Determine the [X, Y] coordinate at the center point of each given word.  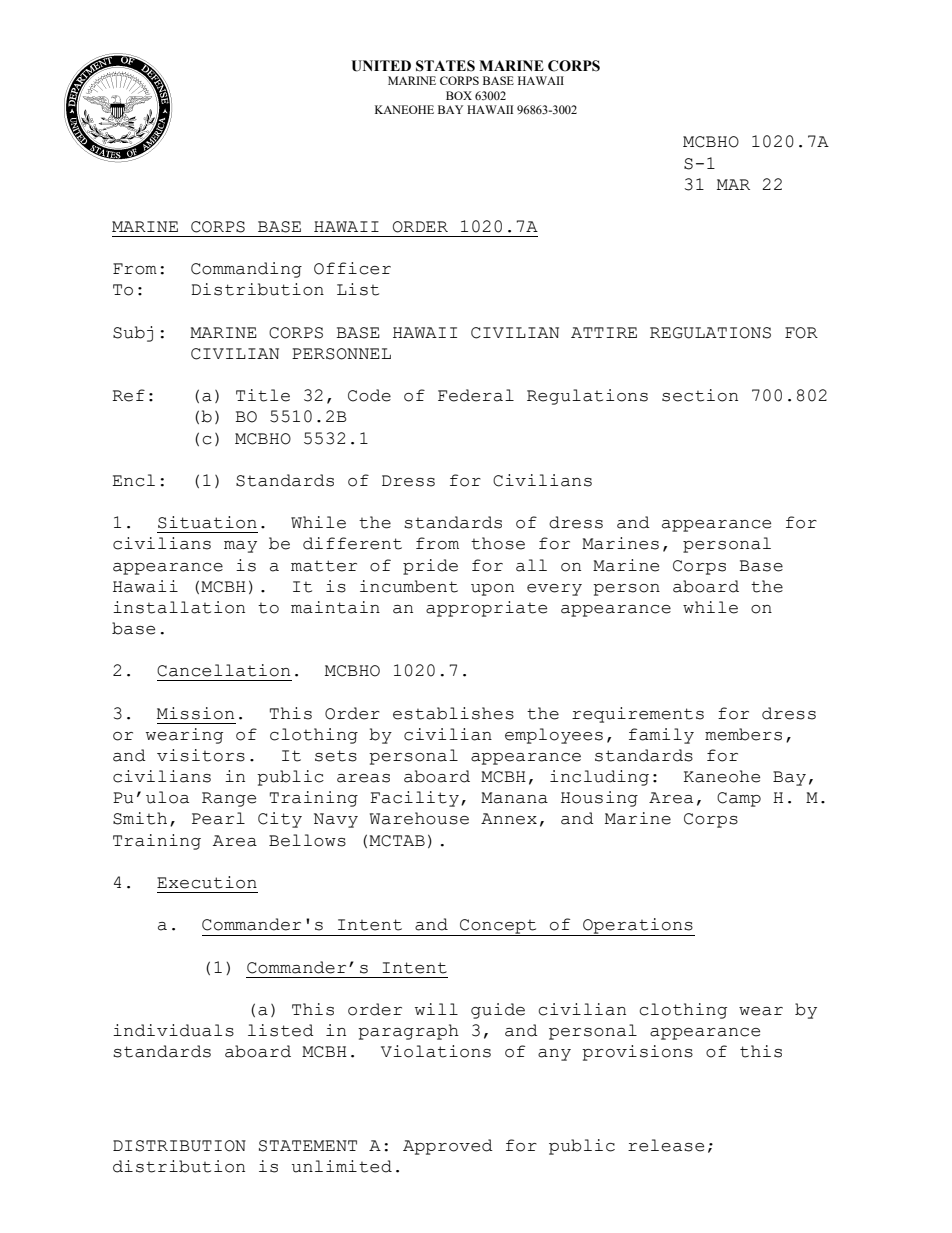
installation [179, 607]
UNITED [381, 66]
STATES [445, 66]
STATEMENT [308, 1146]
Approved [448, 1147]
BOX [459, 95]
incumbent [409, 586]
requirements [638, 715]
